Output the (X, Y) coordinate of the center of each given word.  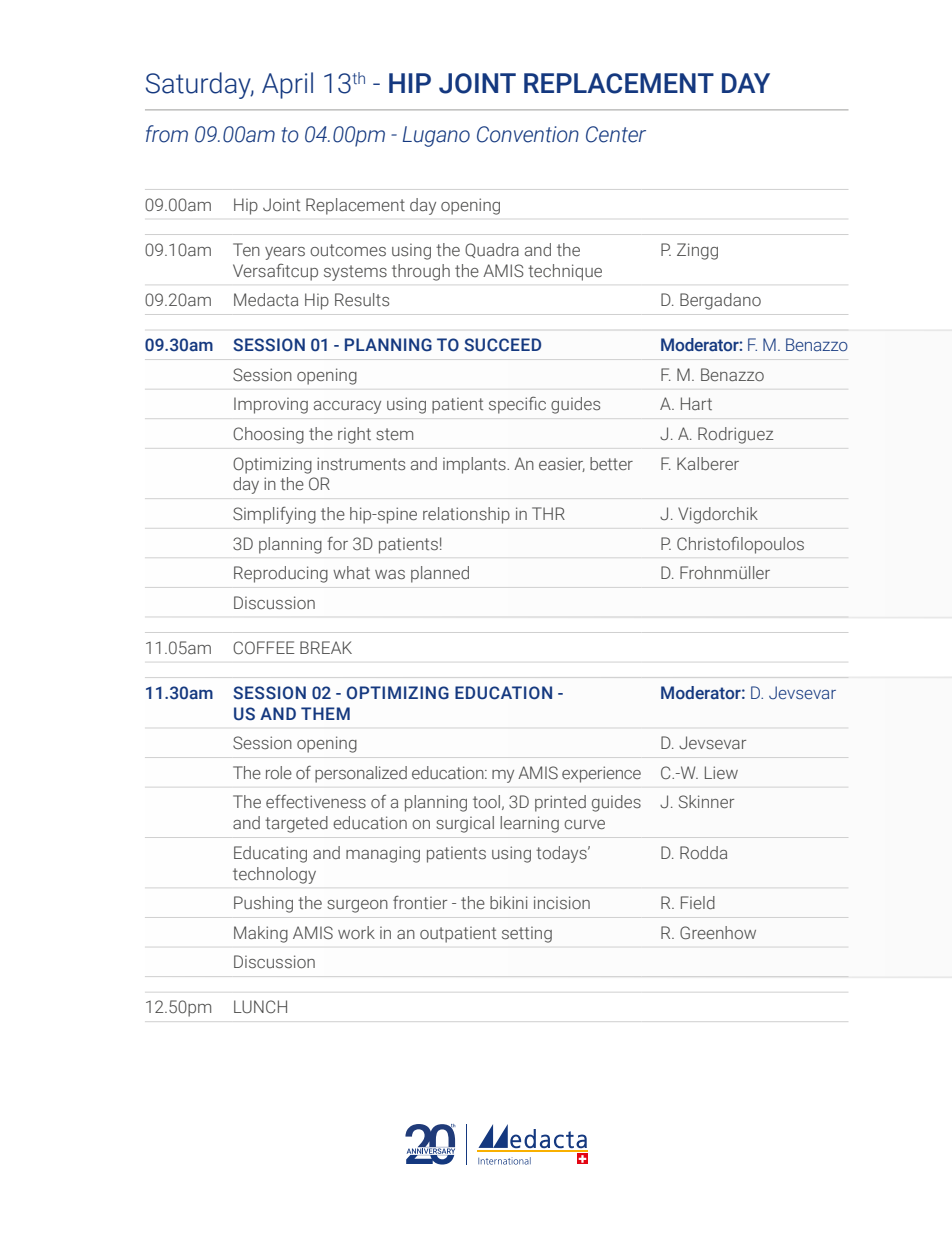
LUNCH (260, 1006)
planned (440, 574)
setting (527, 935)
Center (616, 134)
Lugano (436, 136)
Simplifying (274, 515)
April (287, 85)
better (611, 463)
